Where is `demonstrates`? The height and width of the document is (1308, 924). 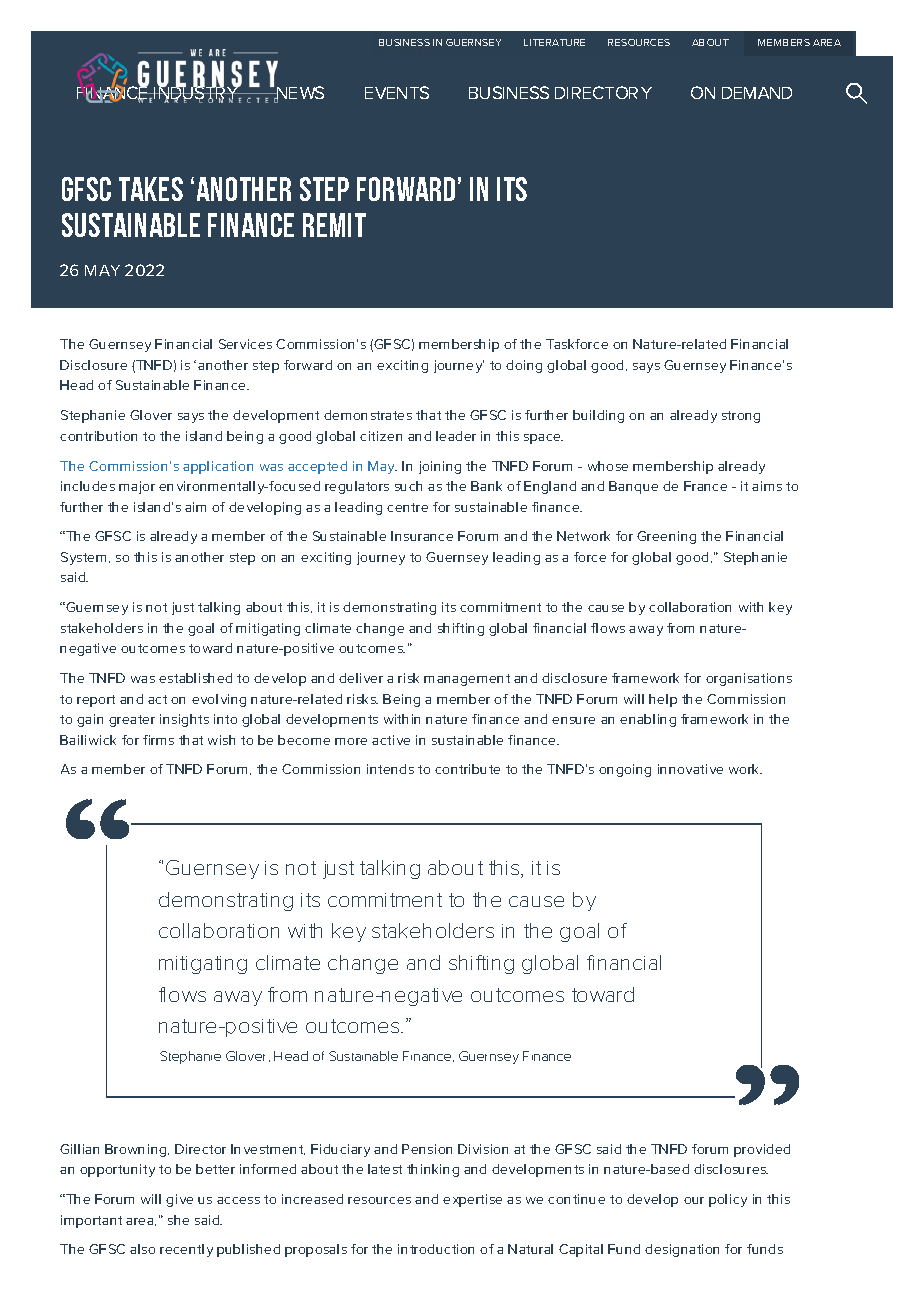
demonstrates is located at coordinates (368, 415).
